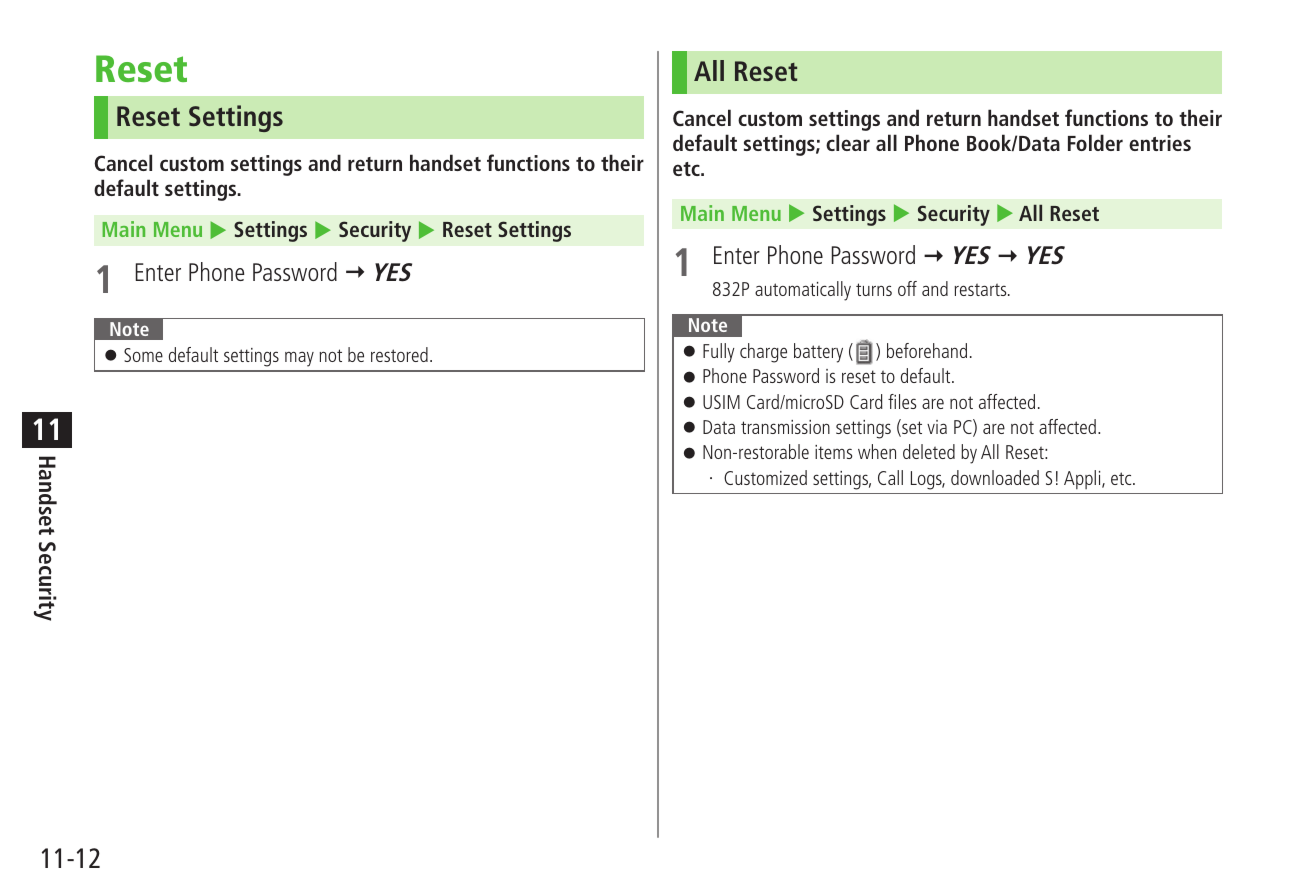 The width and height of the page is (1316, 896). What do you see at coordinates (299, 359) in the page?
I see `may` at bounding box center [299, 359].
